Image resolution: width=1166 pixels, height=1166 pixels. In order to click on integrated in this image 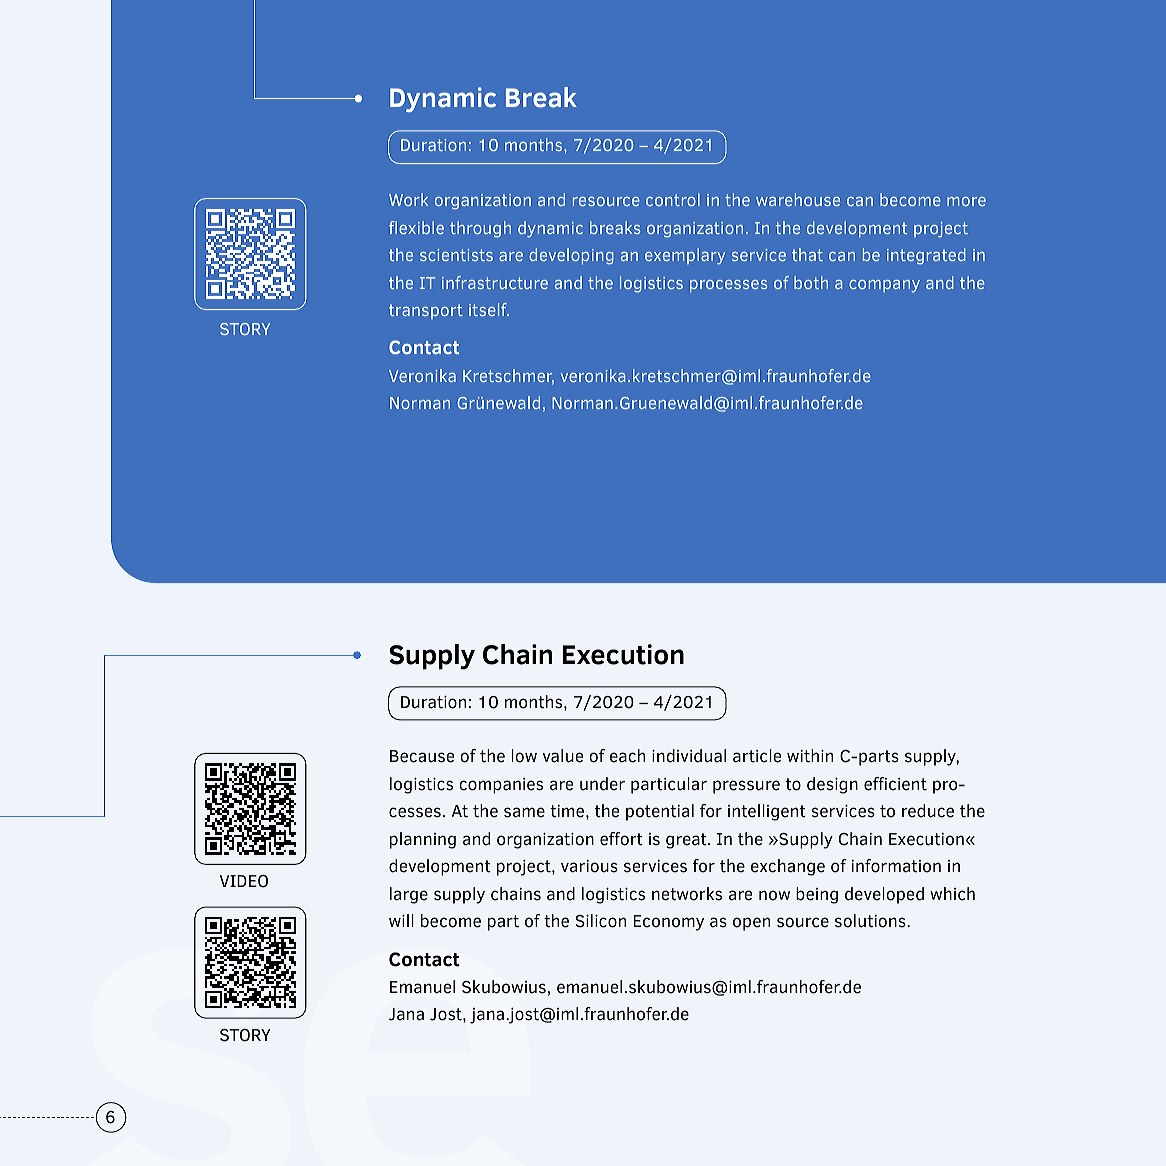, I will do `click(926, 256)`.
